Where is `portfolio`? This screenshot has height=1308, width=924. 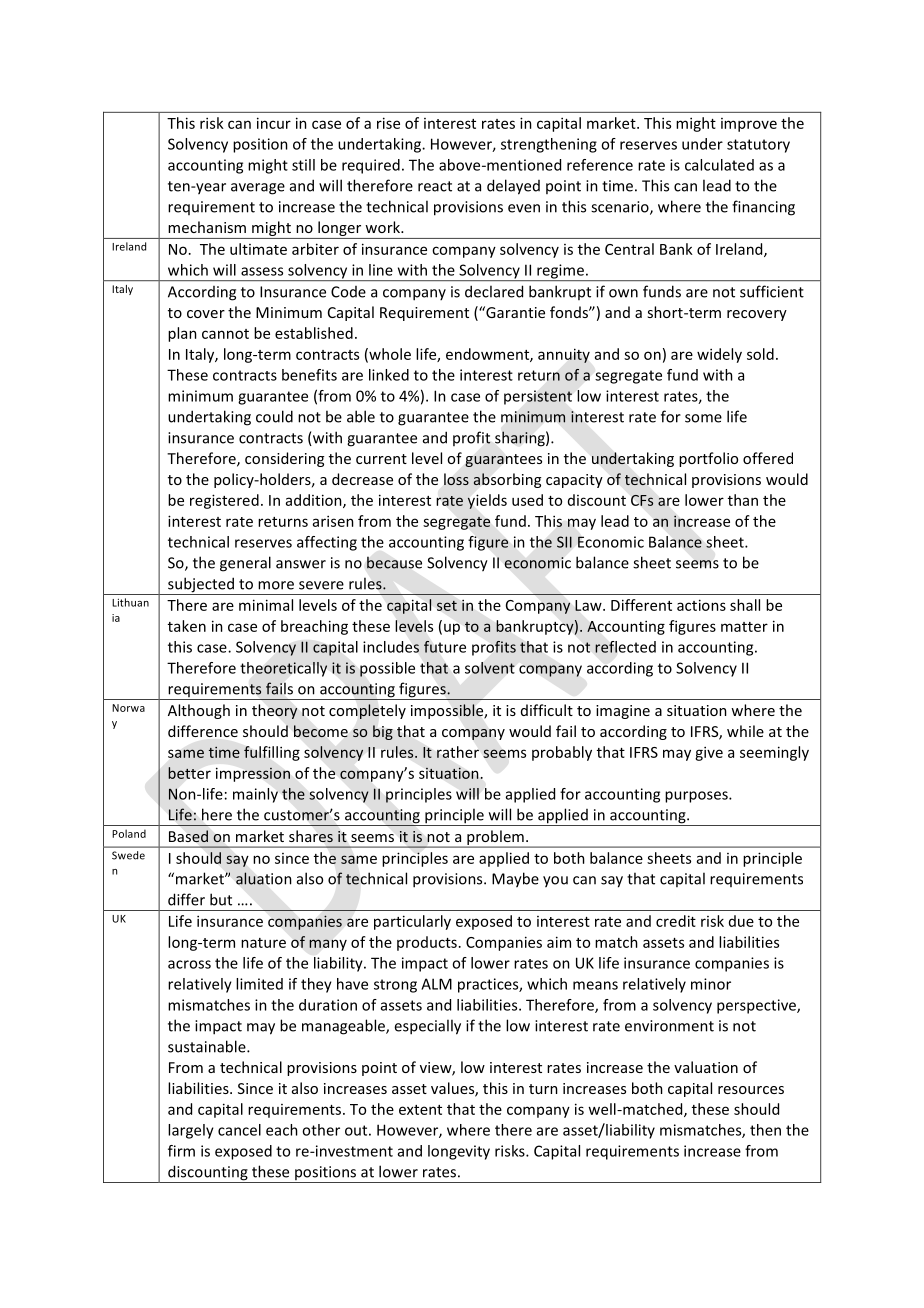 portfolio is located at coordinates (708, 459).
